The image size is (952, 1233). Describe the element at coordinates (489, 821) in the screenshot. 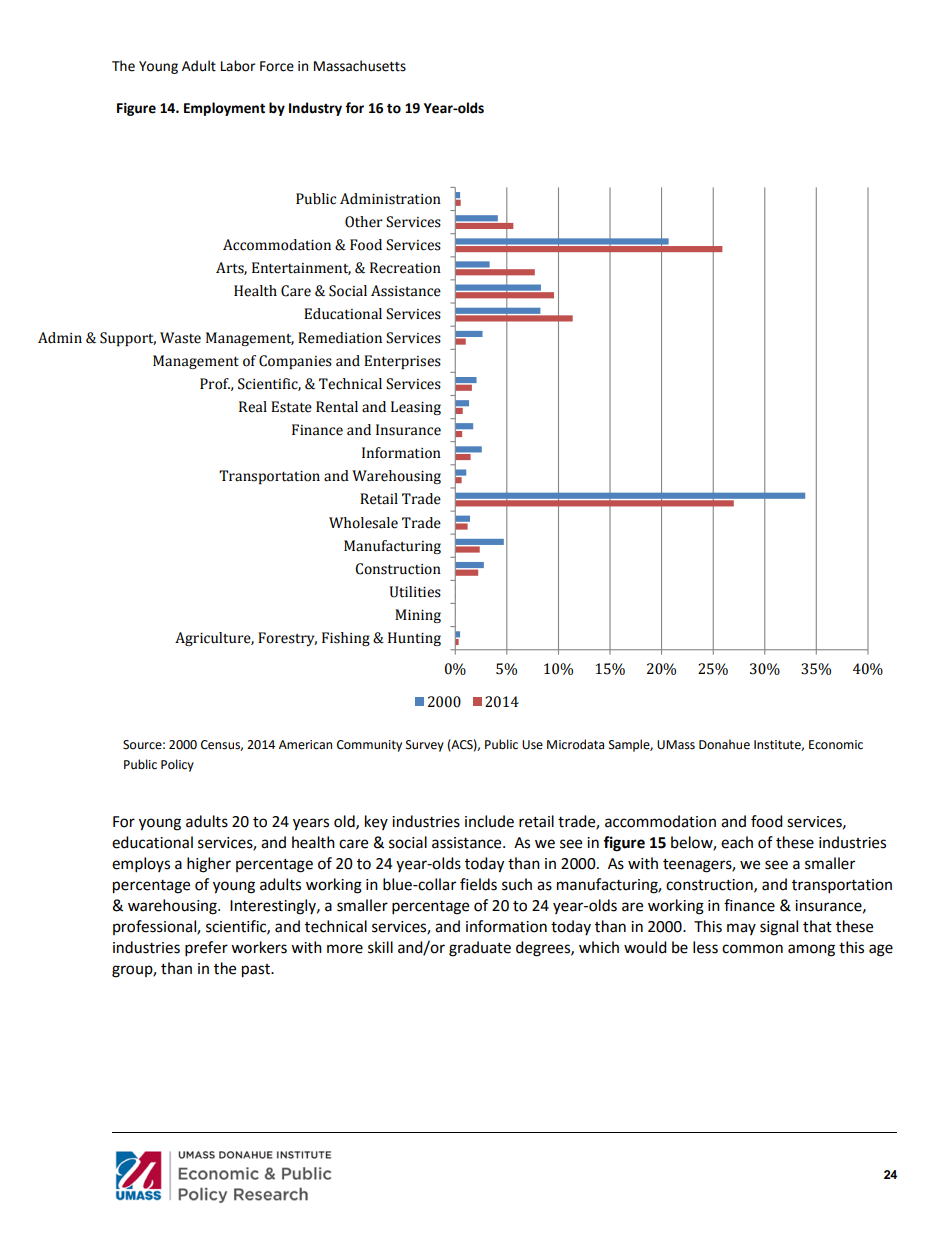

I see `include` at that location.
